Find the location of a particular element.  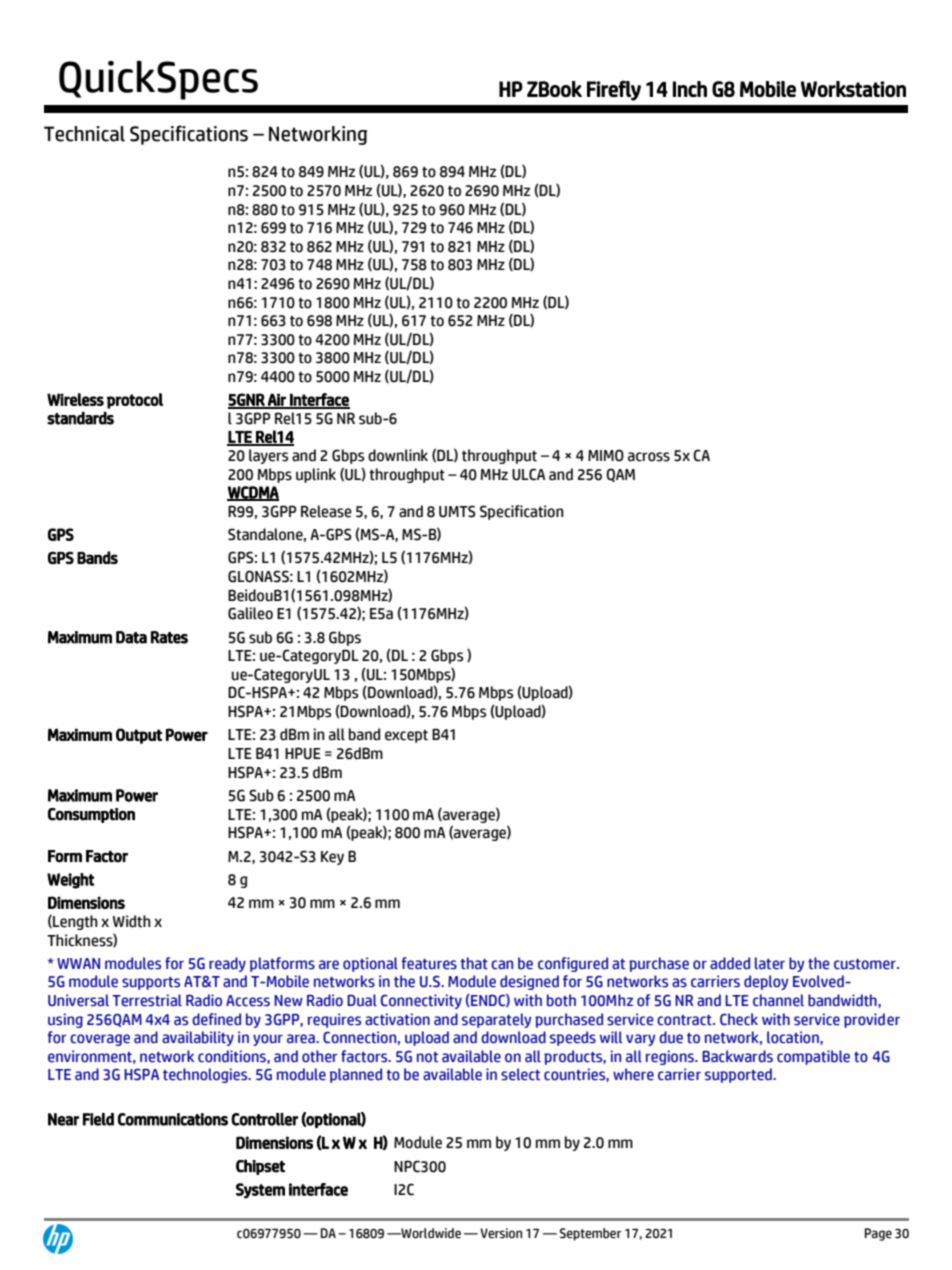

later is located at coordinates (770, 963).
